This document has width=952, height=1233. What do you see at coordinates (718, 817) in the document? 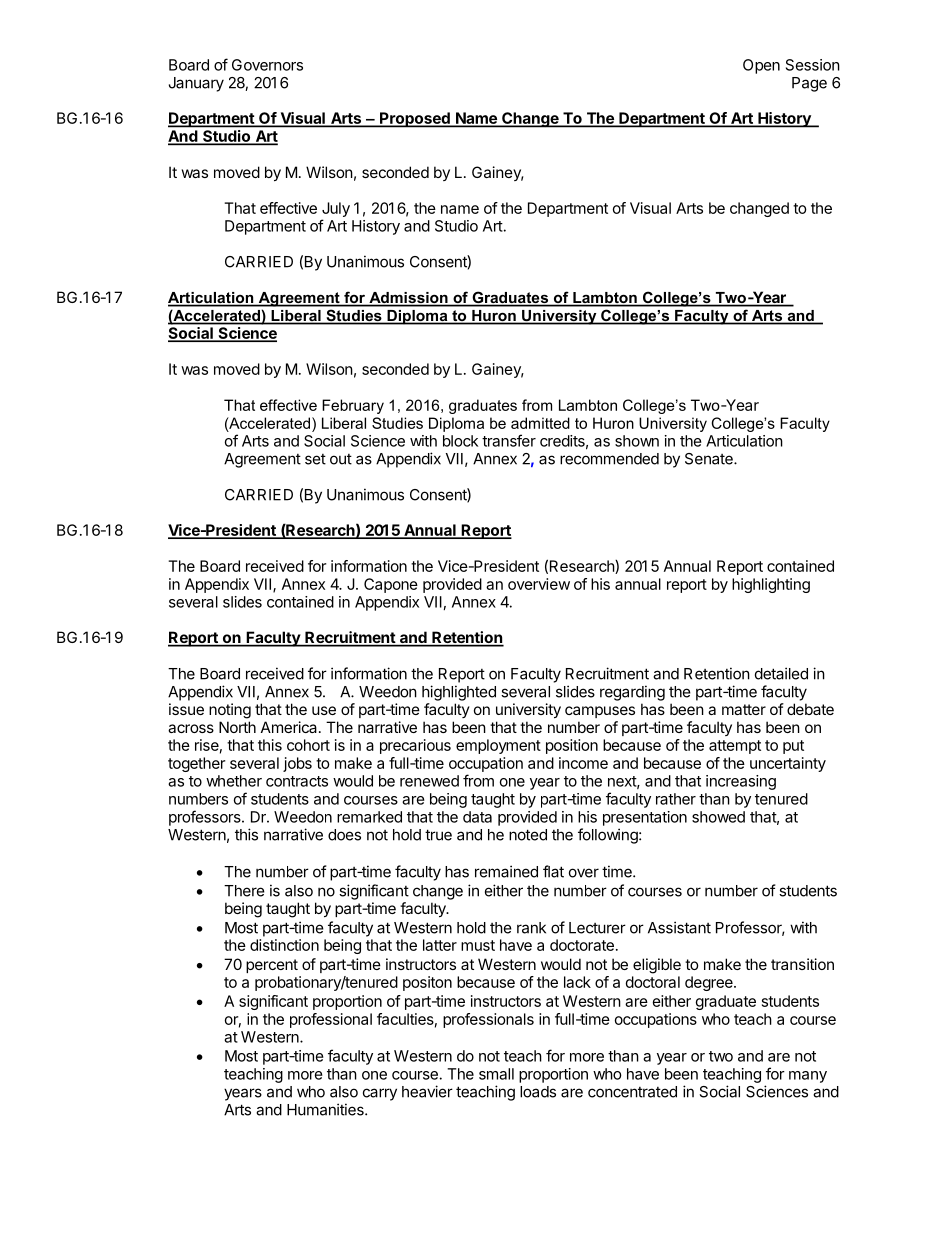
I see `showed` at bounding box center [718, 817].
